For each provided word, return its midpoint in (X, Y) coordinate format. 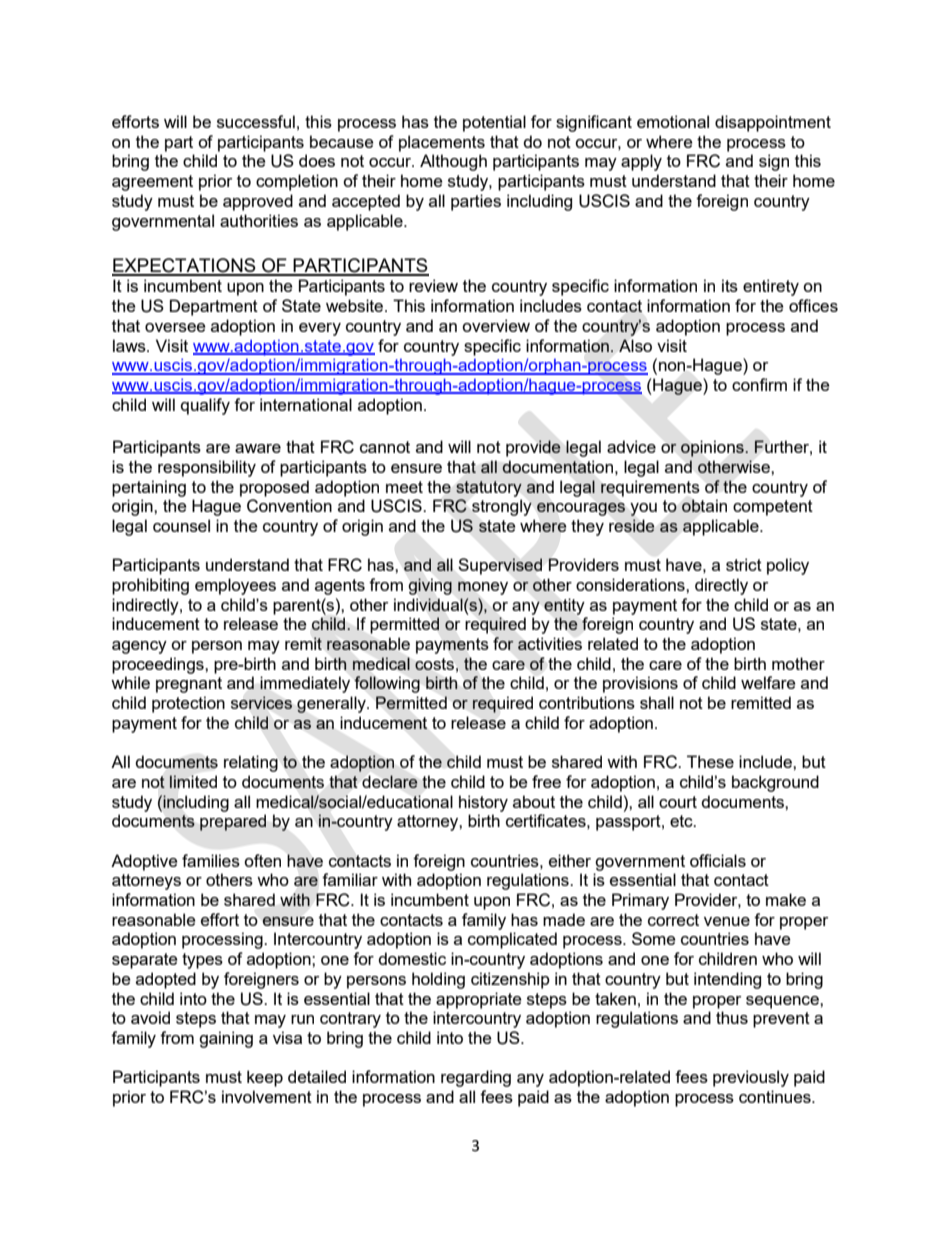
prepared (233, 823)
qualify (205, 406)
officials (718, 860)
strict (744, 564)
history (483, 803)
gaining (226, 1039)
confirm (759, 384)
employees (235, 586)
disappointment (773, 123)
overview (496, 325)
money (483, 588)
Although (453, 162)
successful (256, 121)
